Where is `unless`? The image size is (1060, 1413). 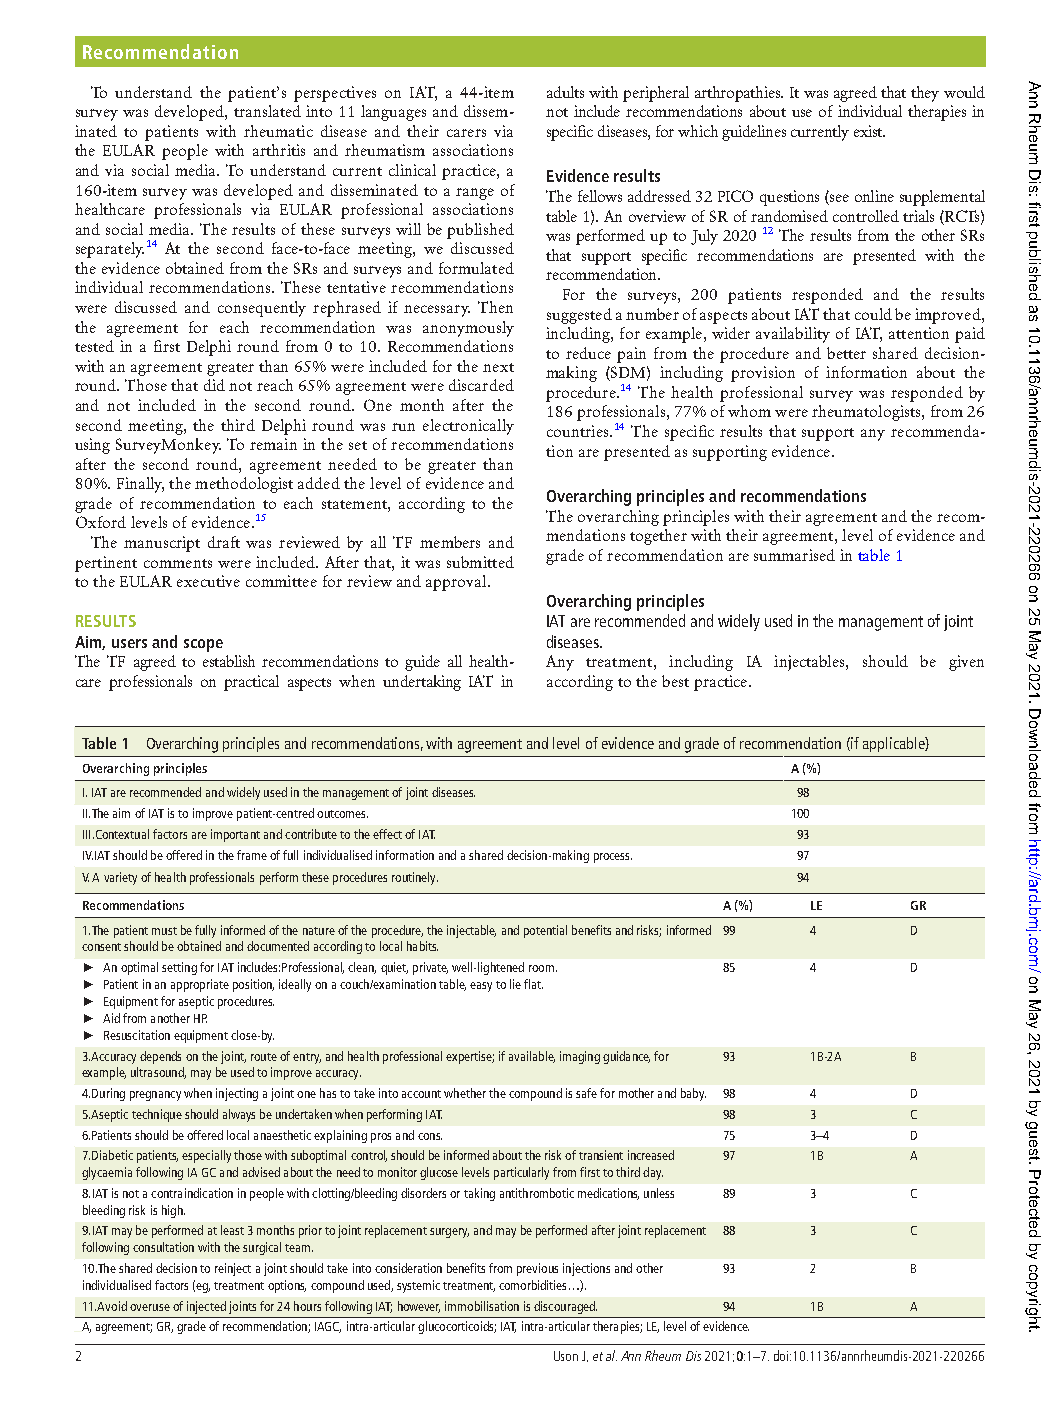 unless is located at coordinates (659, 1193).
